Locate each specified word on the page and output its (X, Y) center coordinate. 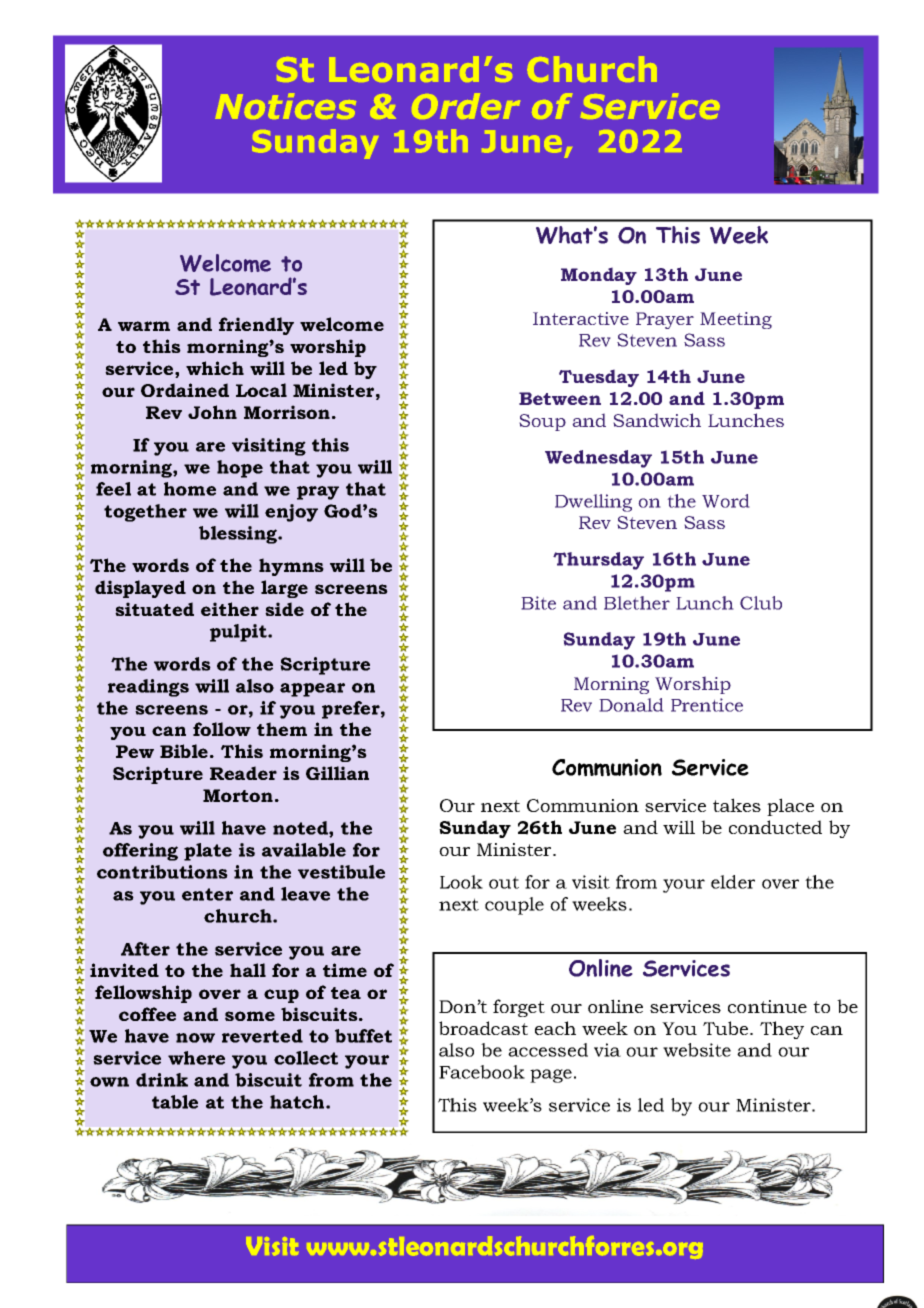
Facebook (482, 1072)
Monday (599, 276)
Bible (184, 751)
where (196, 1058)
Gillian (337, 773)
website (697, 1050)
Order (466, 106)
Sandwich (657, 420)
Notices (285, 106)
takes (737, 805)
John (212, 412)
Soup (542, 422)
